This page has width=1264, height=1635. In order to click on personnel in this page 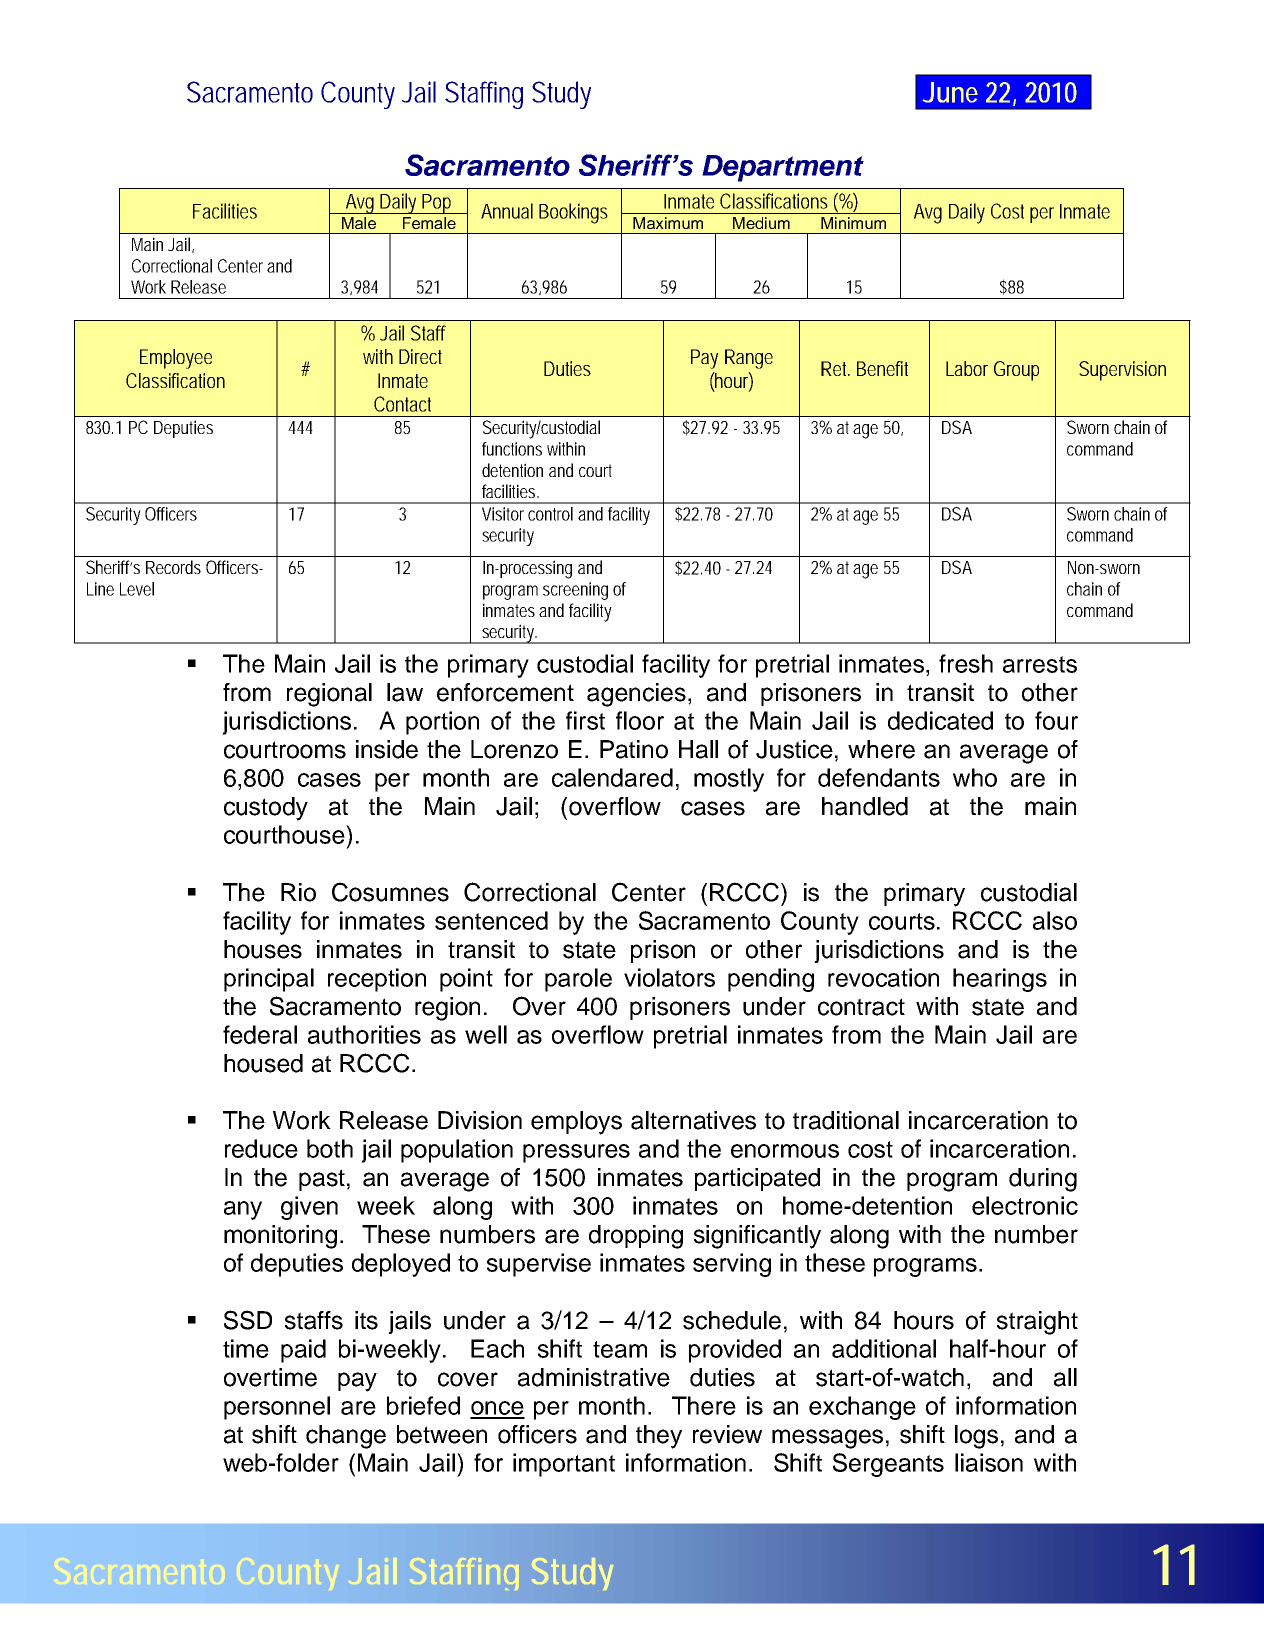, I will do `click(277, 1408)`.
